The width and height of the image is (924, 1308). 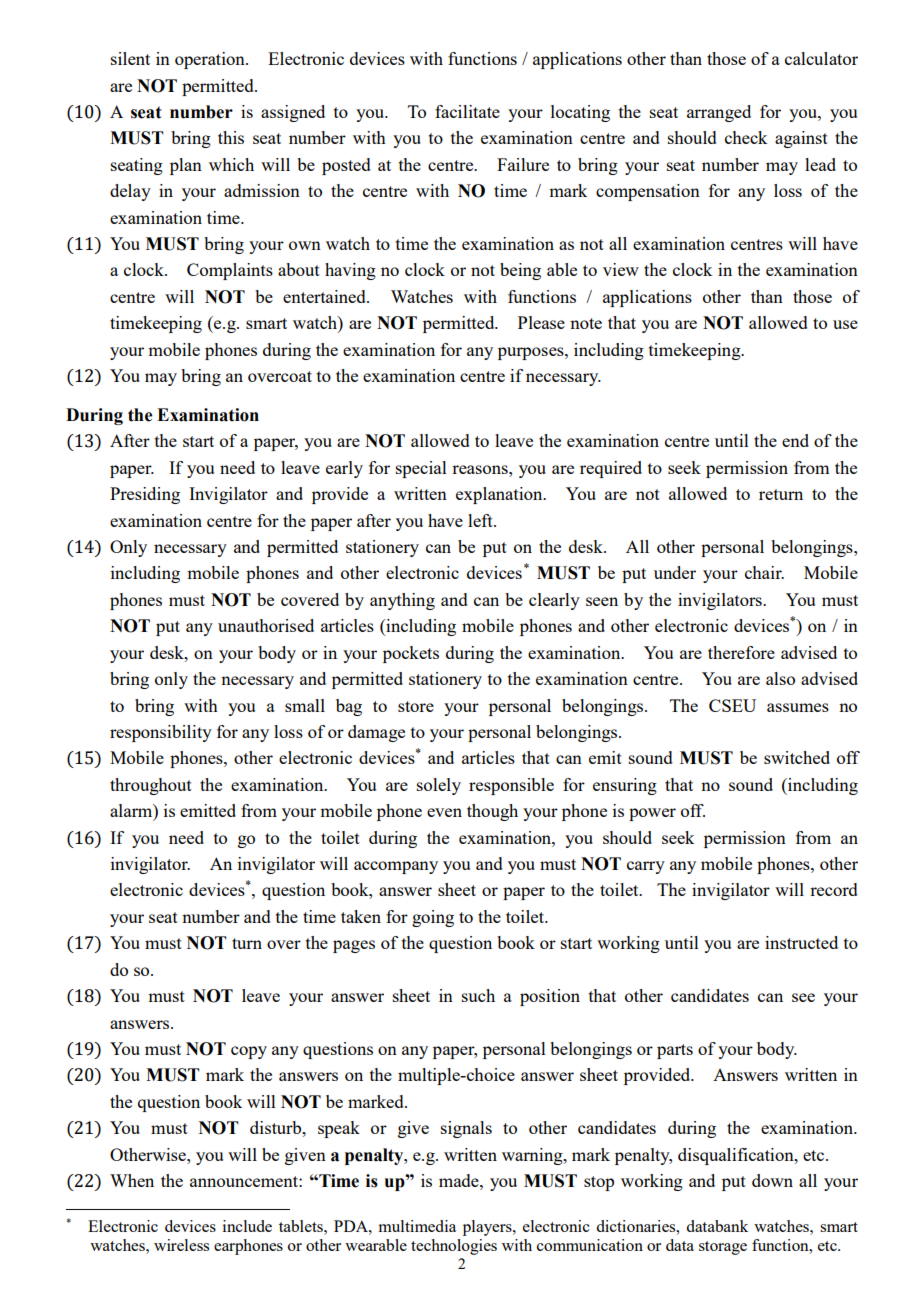 I want to click on therefore, so click(x=741, y=652).
